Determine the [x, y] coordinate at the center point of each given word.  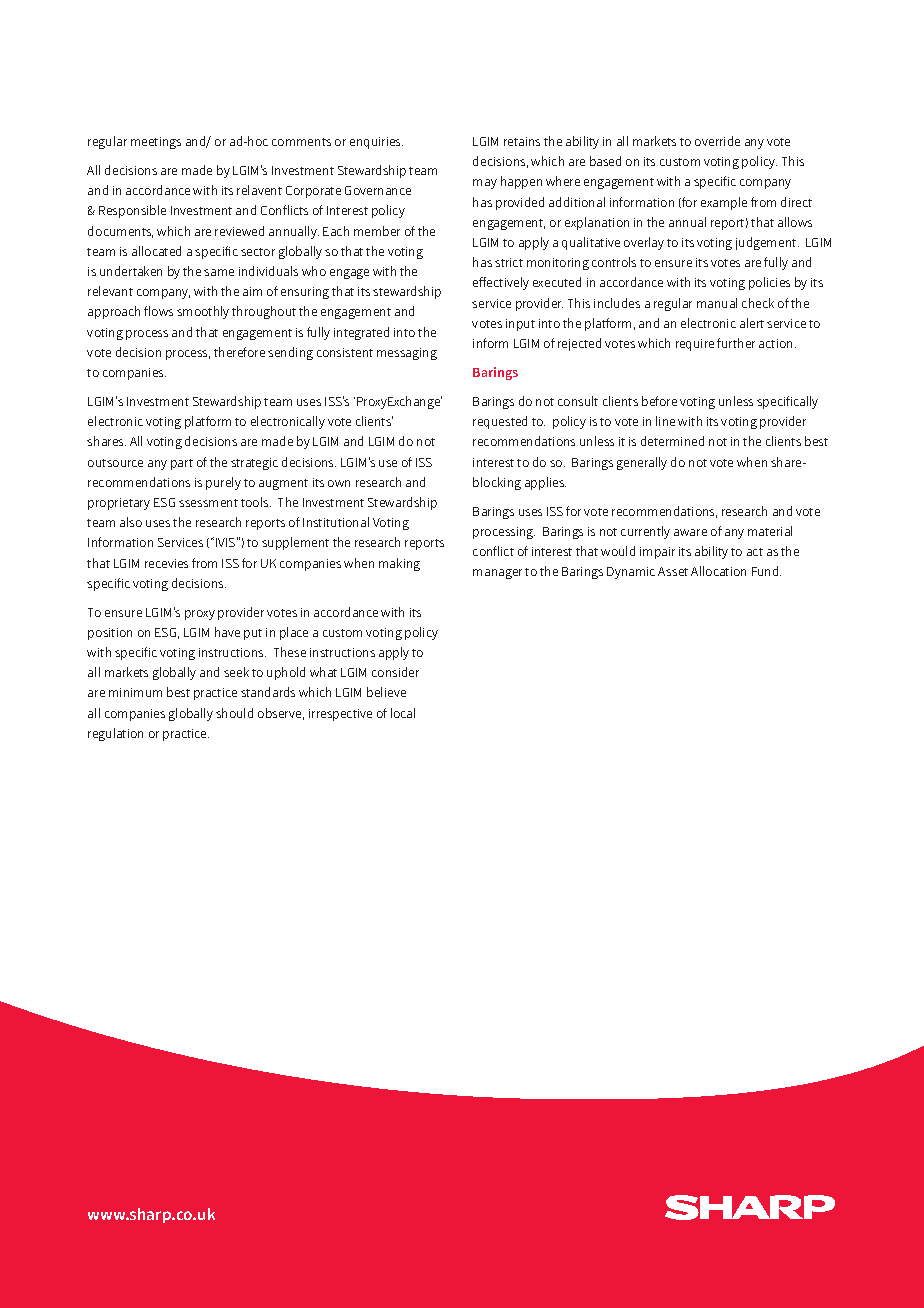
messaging [407, 354]
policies [769, 283]
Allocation [718, 571]
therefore [239, 352]
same [219, 272]
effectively [501, 283]
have [227, 632]
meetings [156, 143]
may [485, 184]
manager [497, 574]
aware [690, 532]
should [234, 713]
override [717, 141]
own [339, 483]
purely [223, 483]
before [659, 401]
